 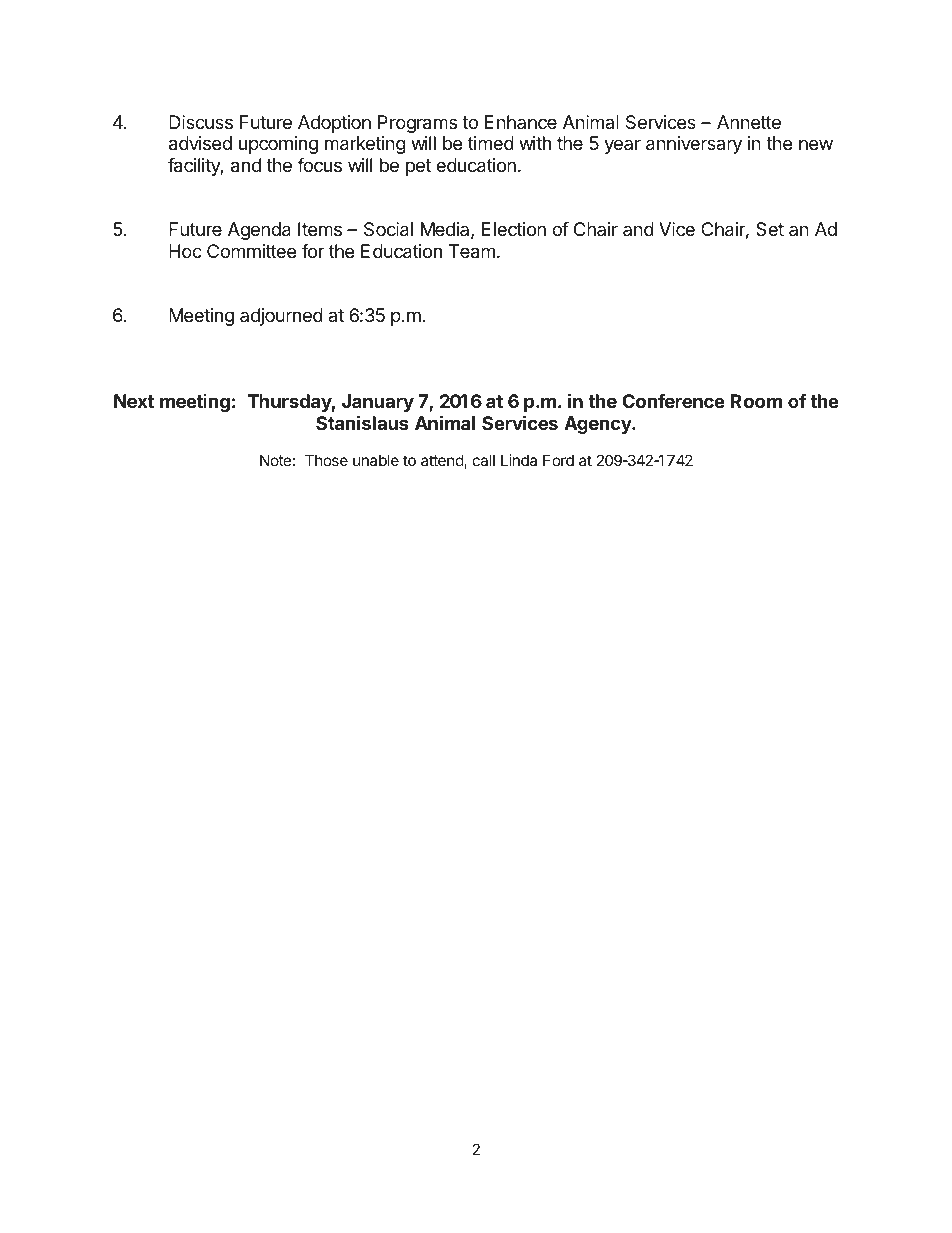 What do you see at coordinates (484, 460) in the screenshot?
I see `call` at bounding box center [484, 460].
